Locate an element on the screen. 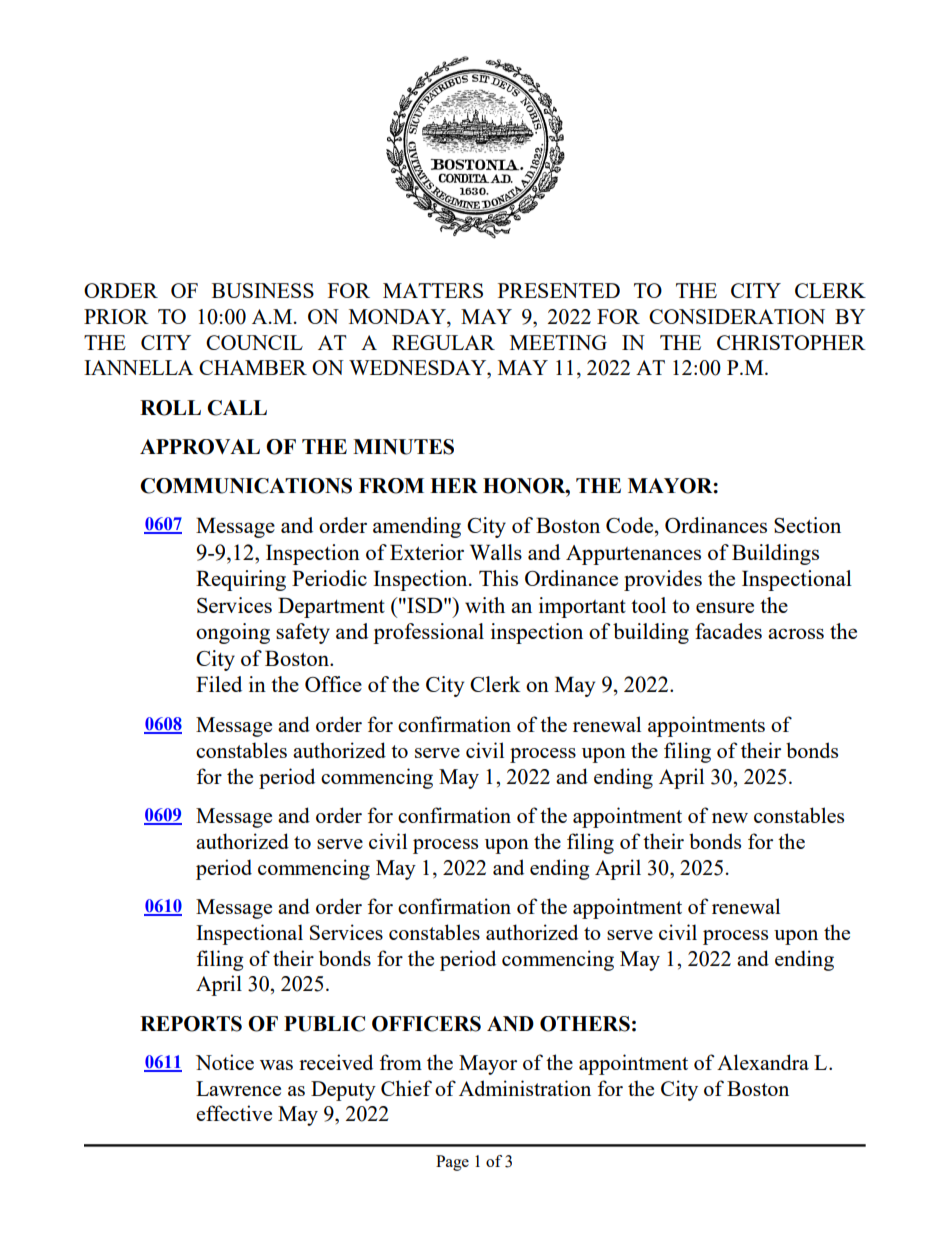  facades is located at coordinates (728, 631).
